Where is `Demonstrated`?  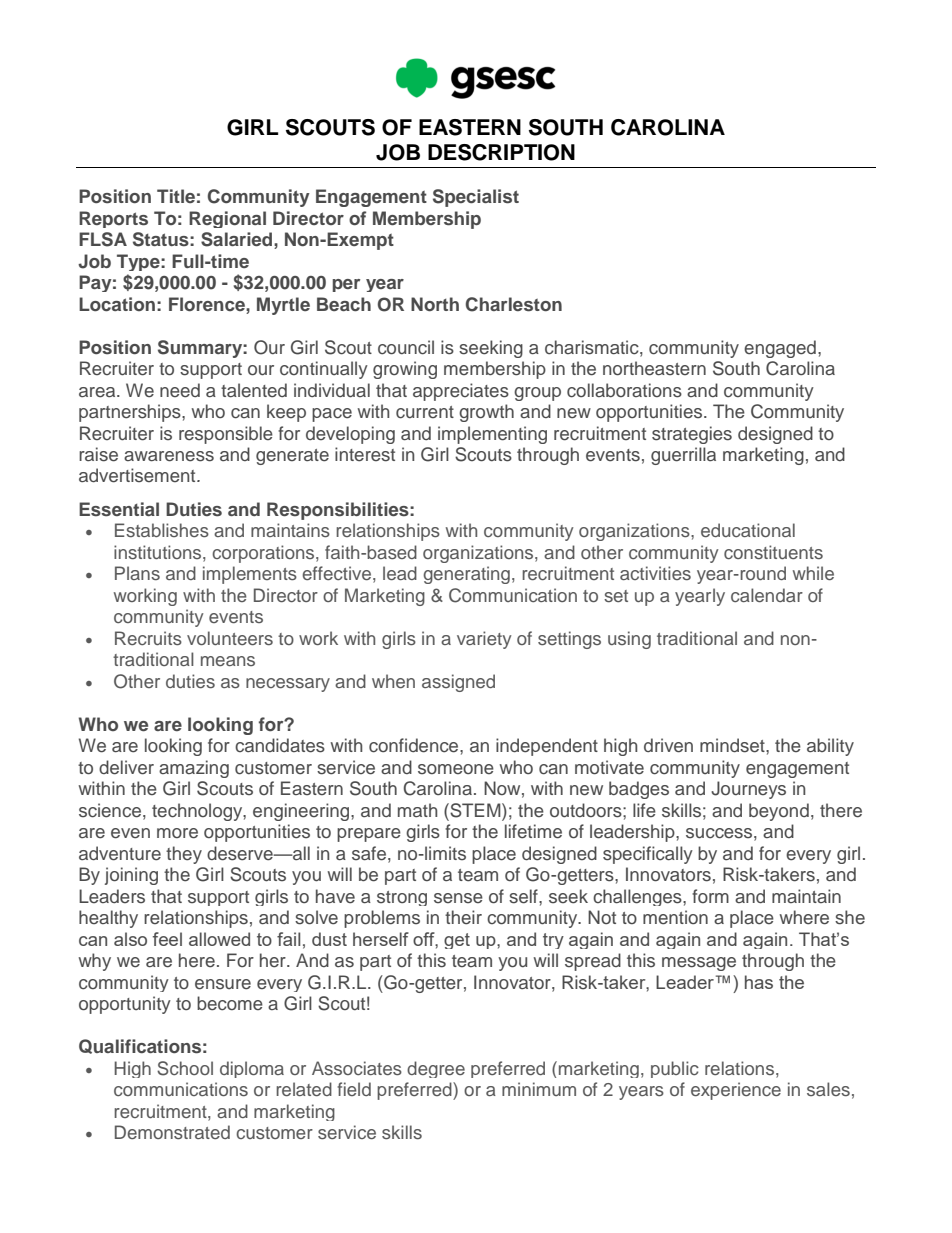 Demonstrated is located at coordinates (172, 1132).
